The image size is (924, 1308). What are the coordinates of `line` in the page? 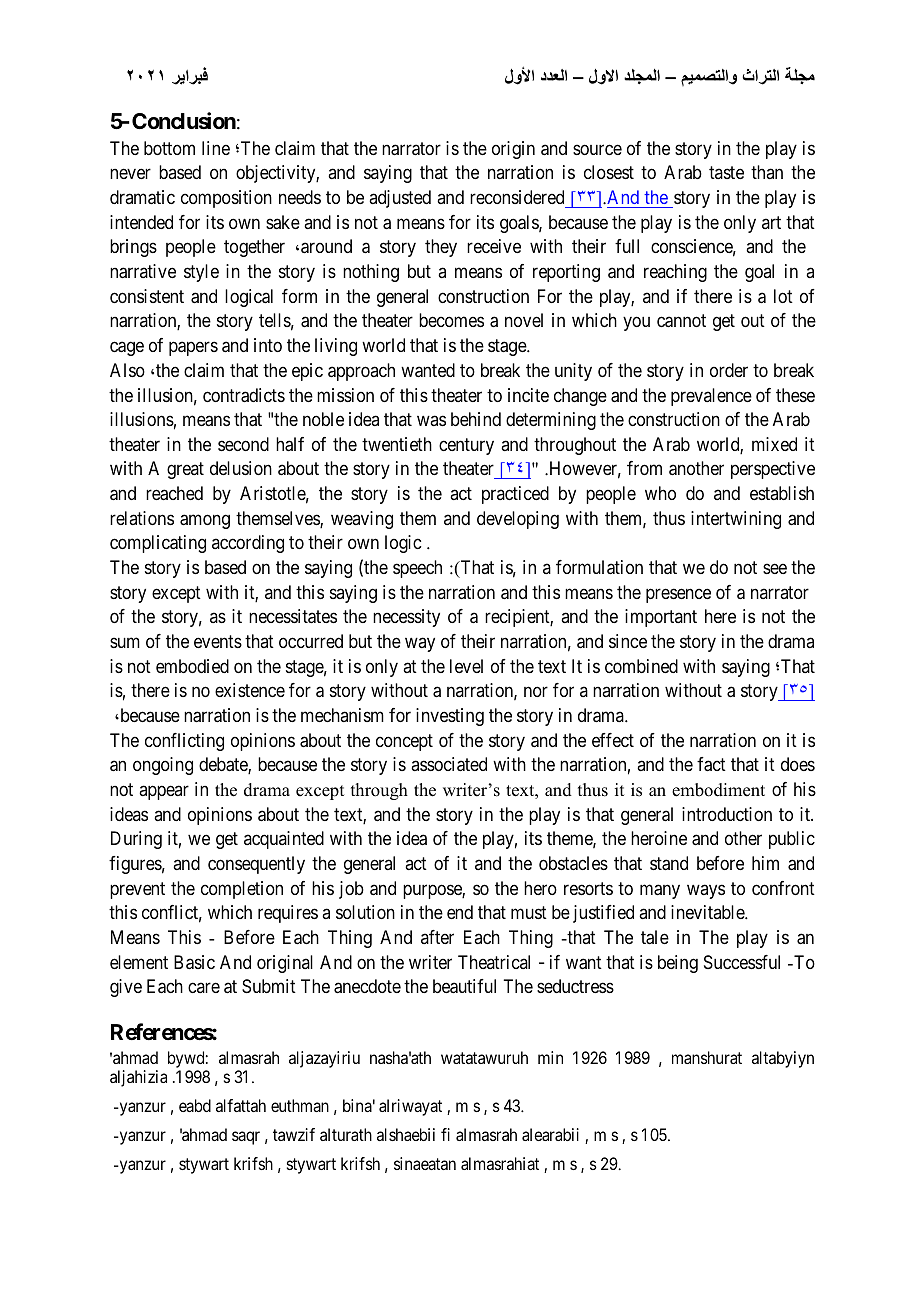 It's located at (216, 148).
